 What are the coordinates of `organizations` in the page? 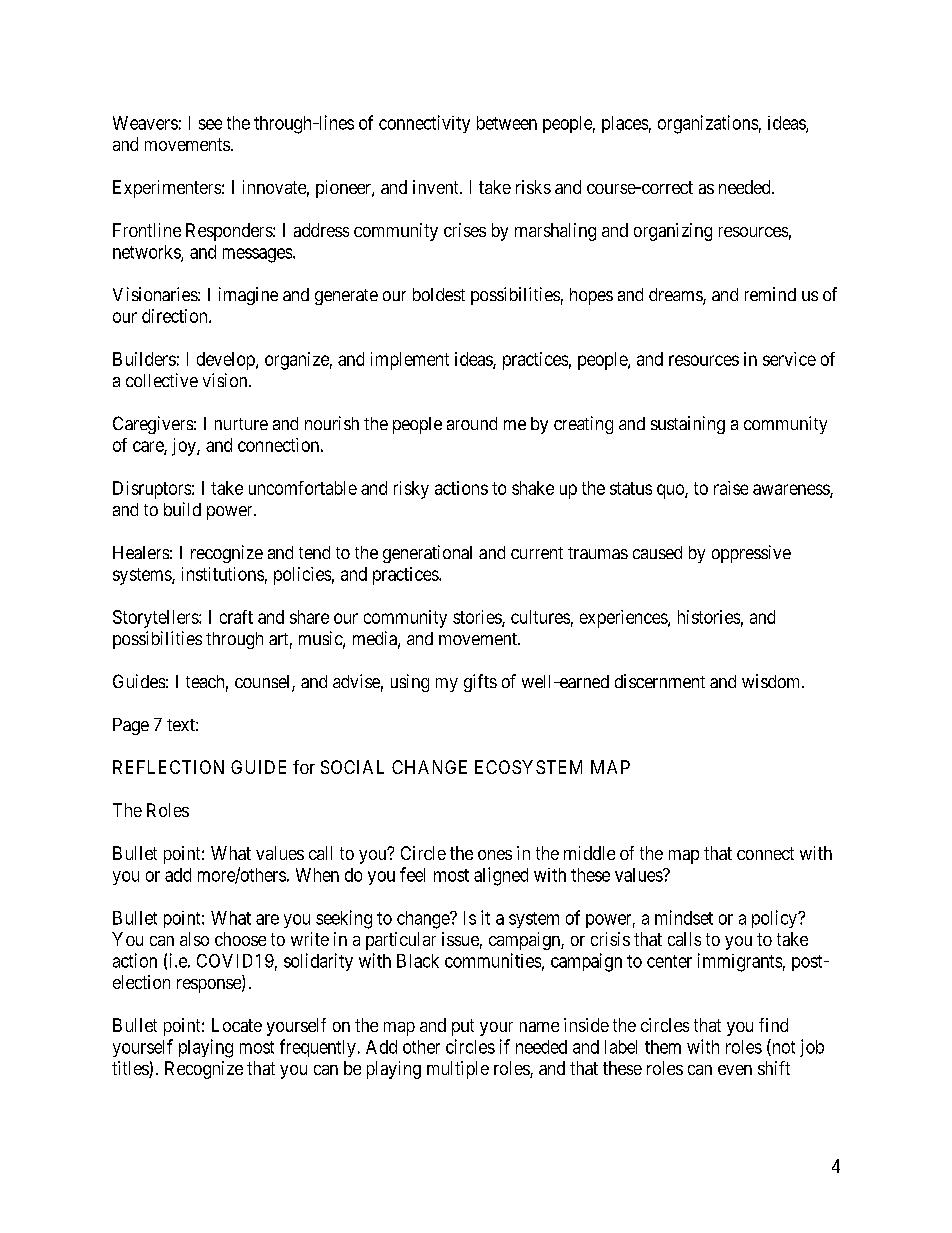 It's located at (708, 124).
